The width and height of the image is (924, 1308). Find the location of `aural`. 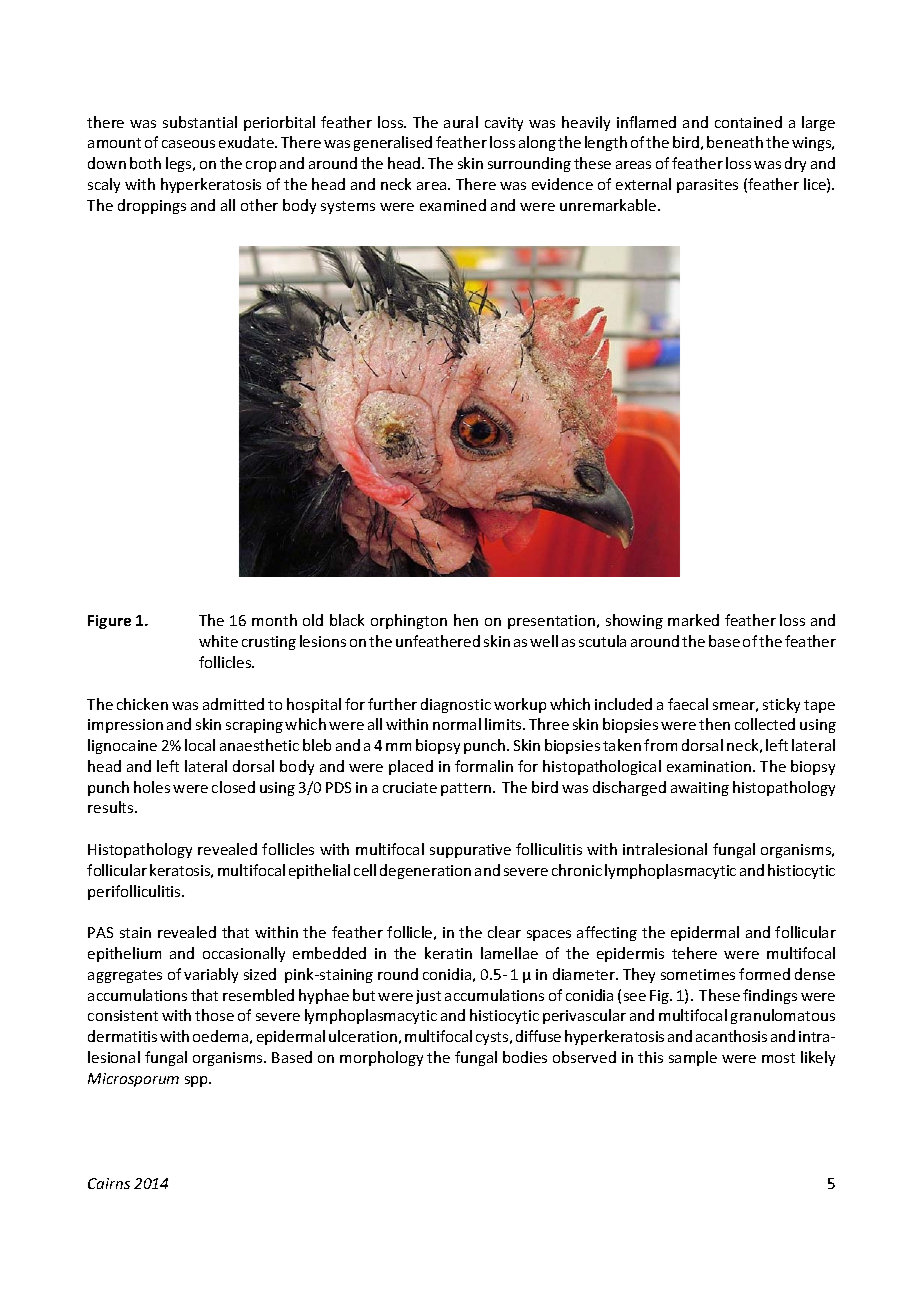

aural is located at coordinates (461, 122).
